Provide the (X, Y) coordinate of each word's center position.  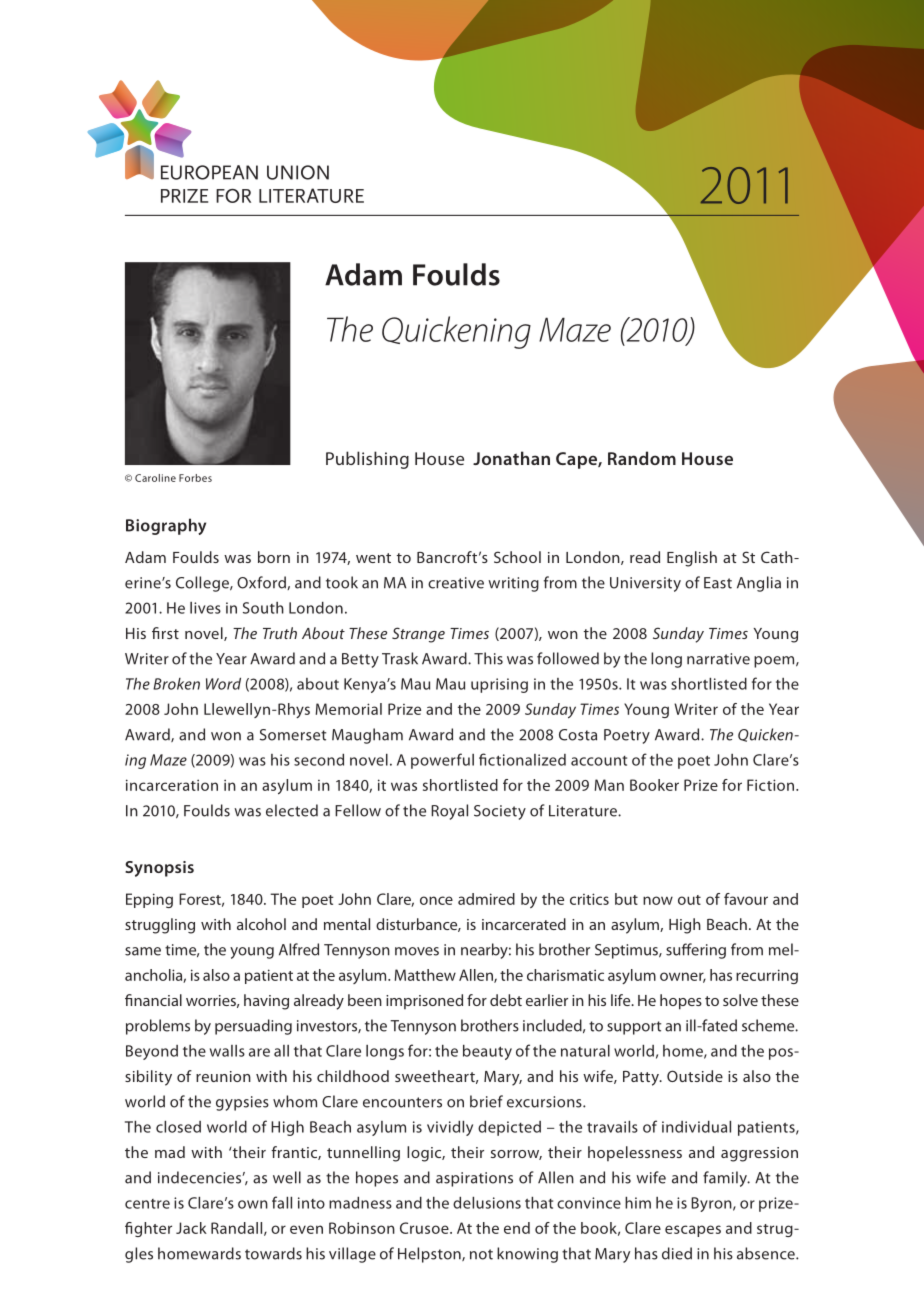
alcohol (261, 924)
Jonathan (511, 458)
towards (273, 1253)
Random (642, 458)
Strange (418, 635)
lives (205, 608)
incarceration (172, 785)
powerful (442, 761)
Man (609, 785)
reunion (223, 1076)
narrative (718, 659)
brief (486, 1101)
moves (417, 951)
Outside (695, 1076)
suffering (696, 951)
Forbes (195, 478)
